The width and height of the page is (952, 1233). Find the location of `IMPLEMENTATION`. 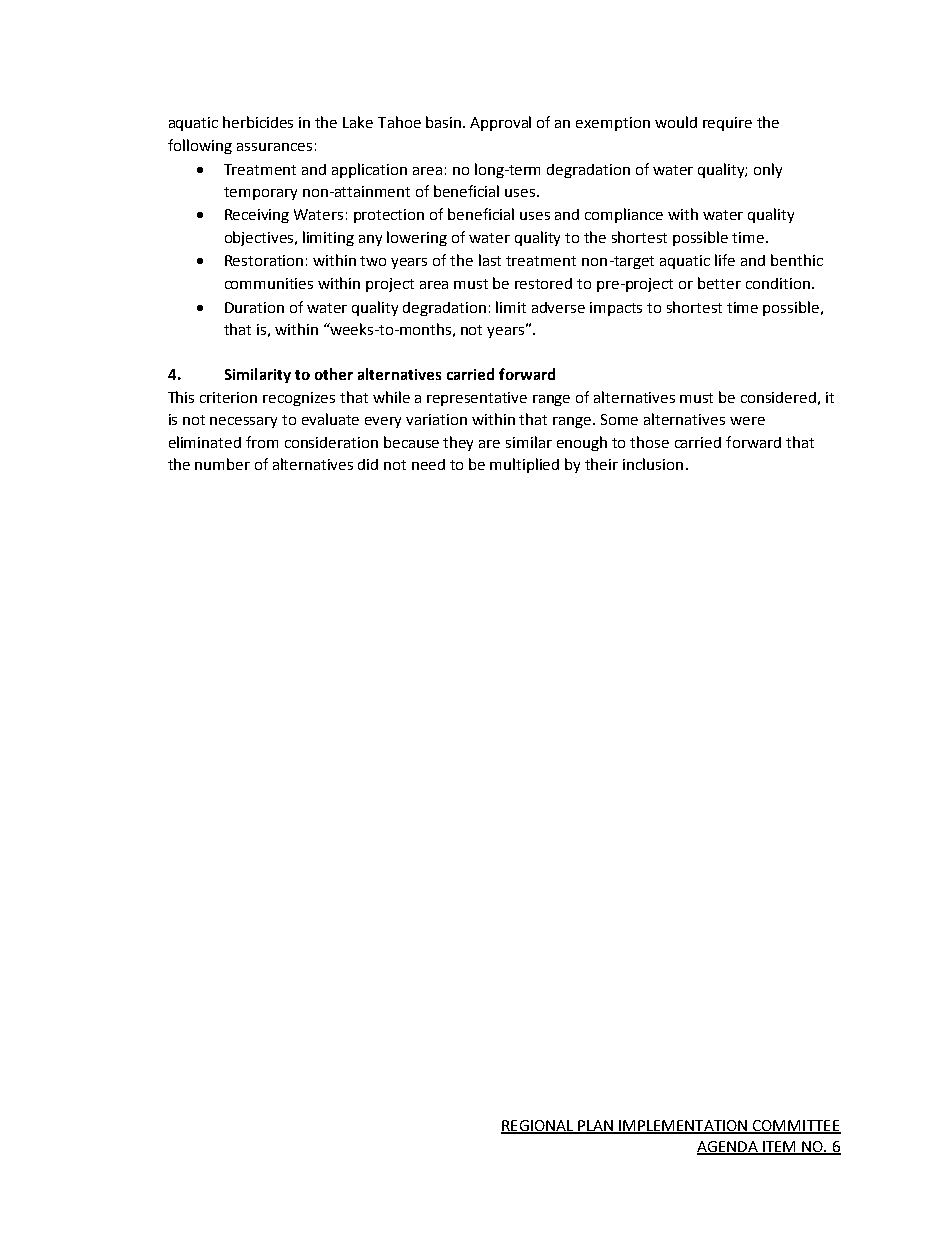

IMPLEMENTATION is located at coordinates (683, 1126).
